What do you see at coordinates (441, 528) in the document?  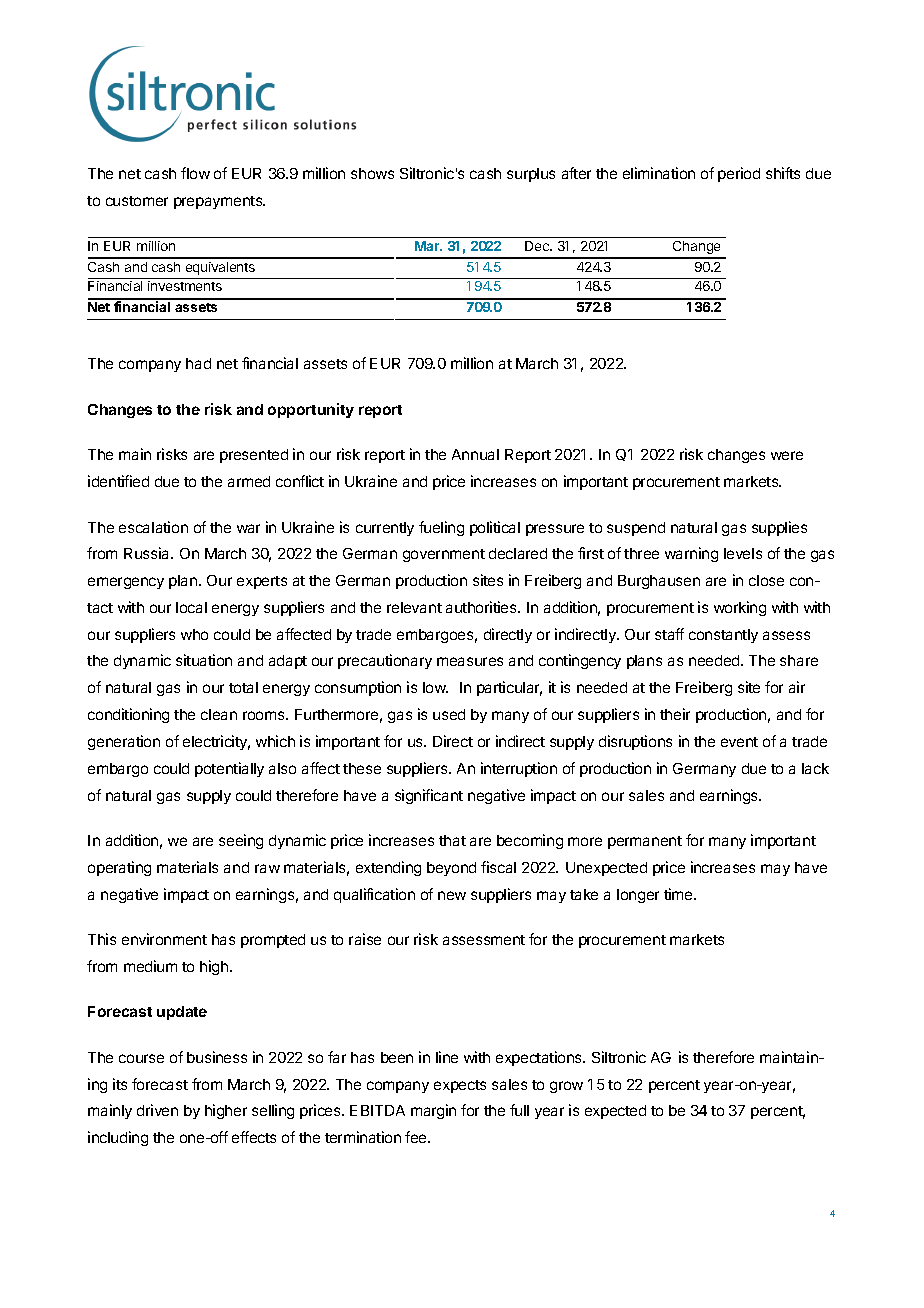 I see `fueling` at bounding box center [441, 528].
